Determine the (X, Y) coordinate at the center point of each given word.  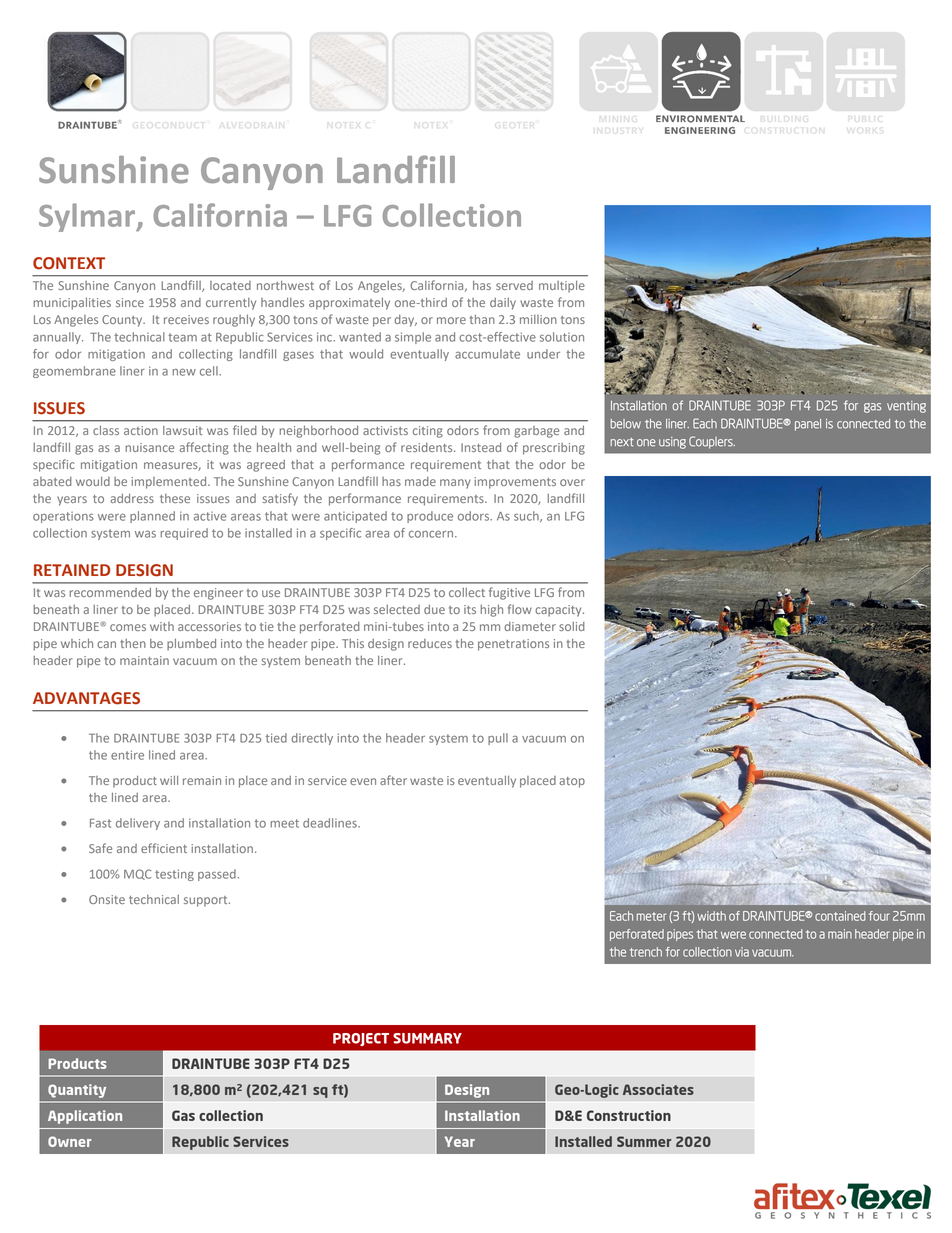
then (133, 643)
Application (85, 1117)
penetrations (513, 645)
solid (572, 626)
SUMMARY (427, 1038)
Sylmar (88, 217)
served (514, 285)
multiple (562, 287)
